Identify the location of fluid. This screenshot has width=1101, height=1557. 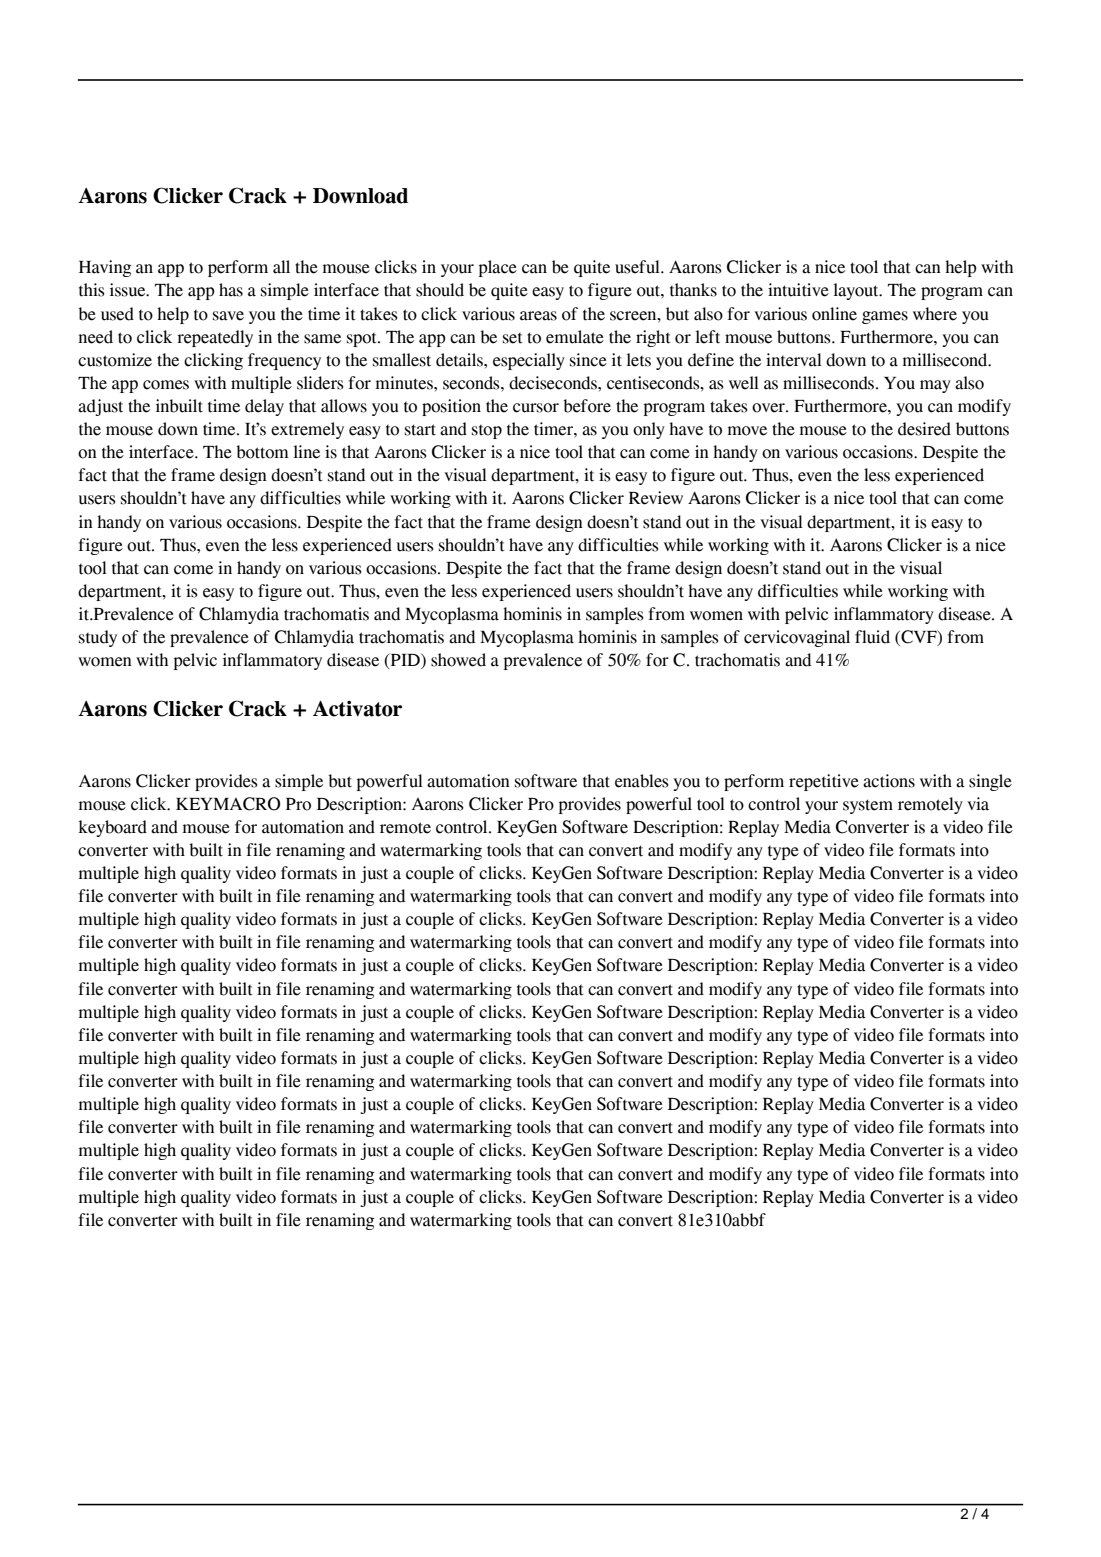
(872, 637).
